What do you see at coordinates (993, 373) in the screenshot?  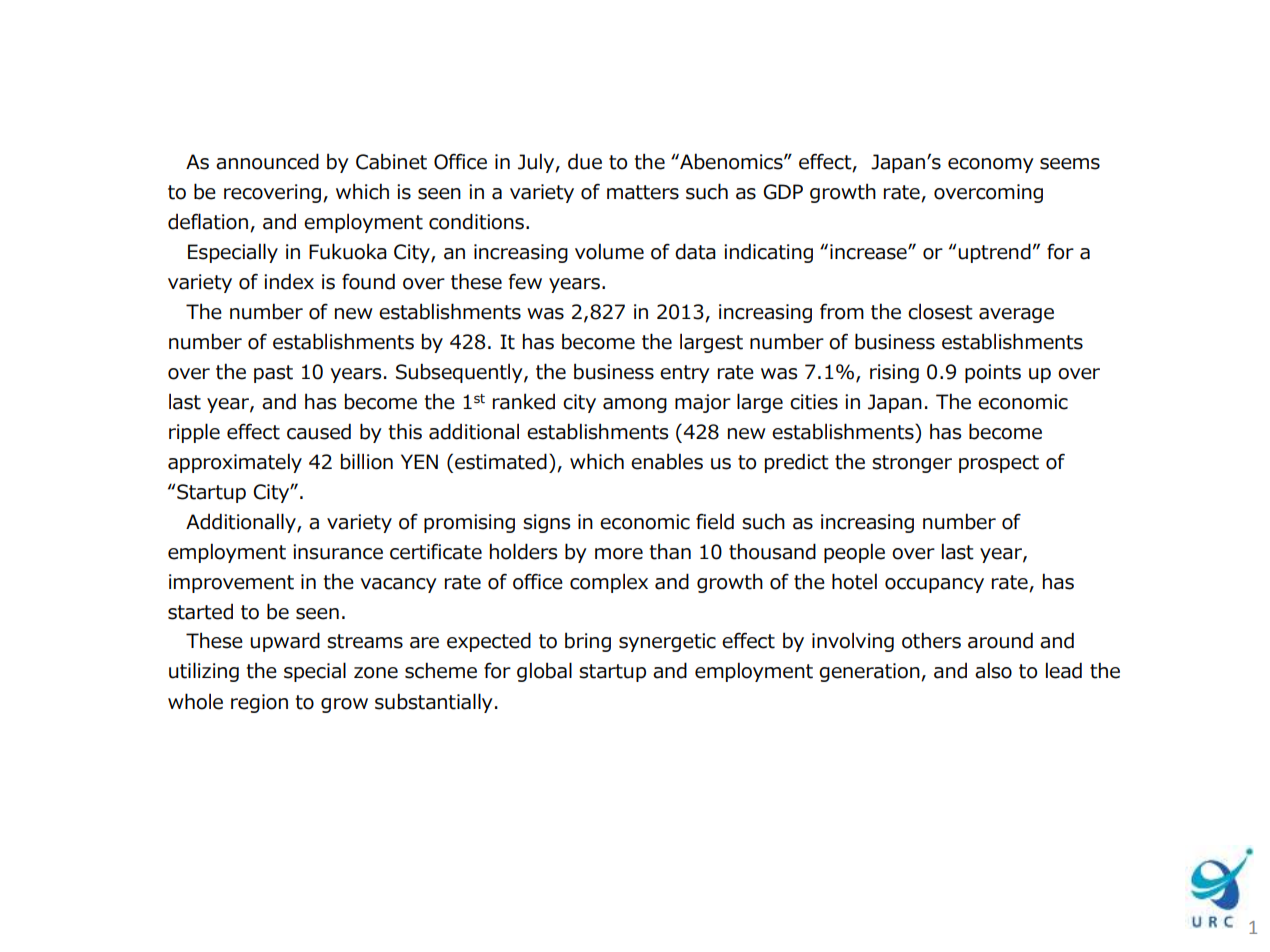 I see `points` at bounding box center [993, 373].
